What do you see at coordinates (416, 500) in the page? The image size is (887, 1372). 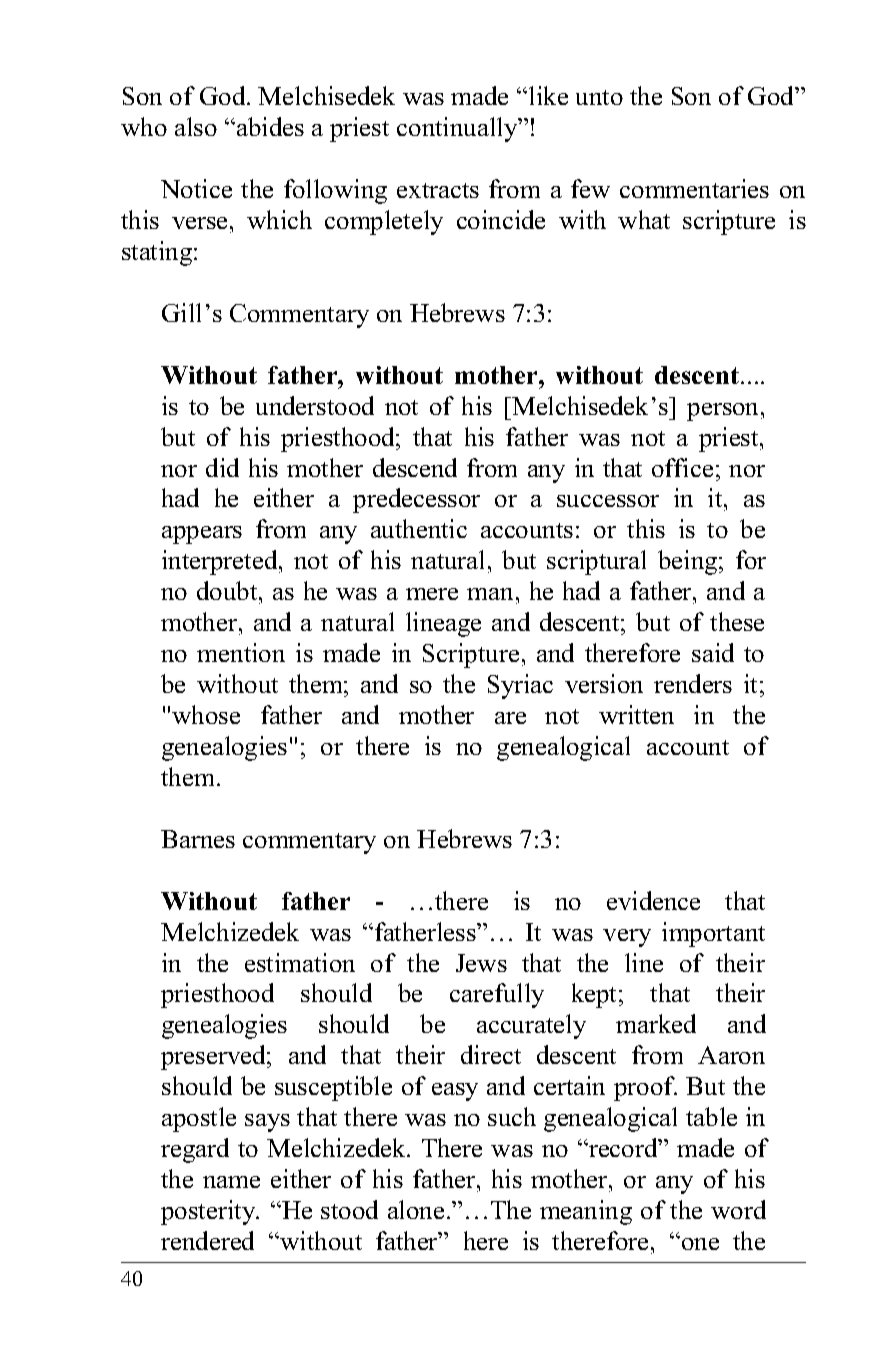 I see `predecessor` at bounding box center [416, 500].
